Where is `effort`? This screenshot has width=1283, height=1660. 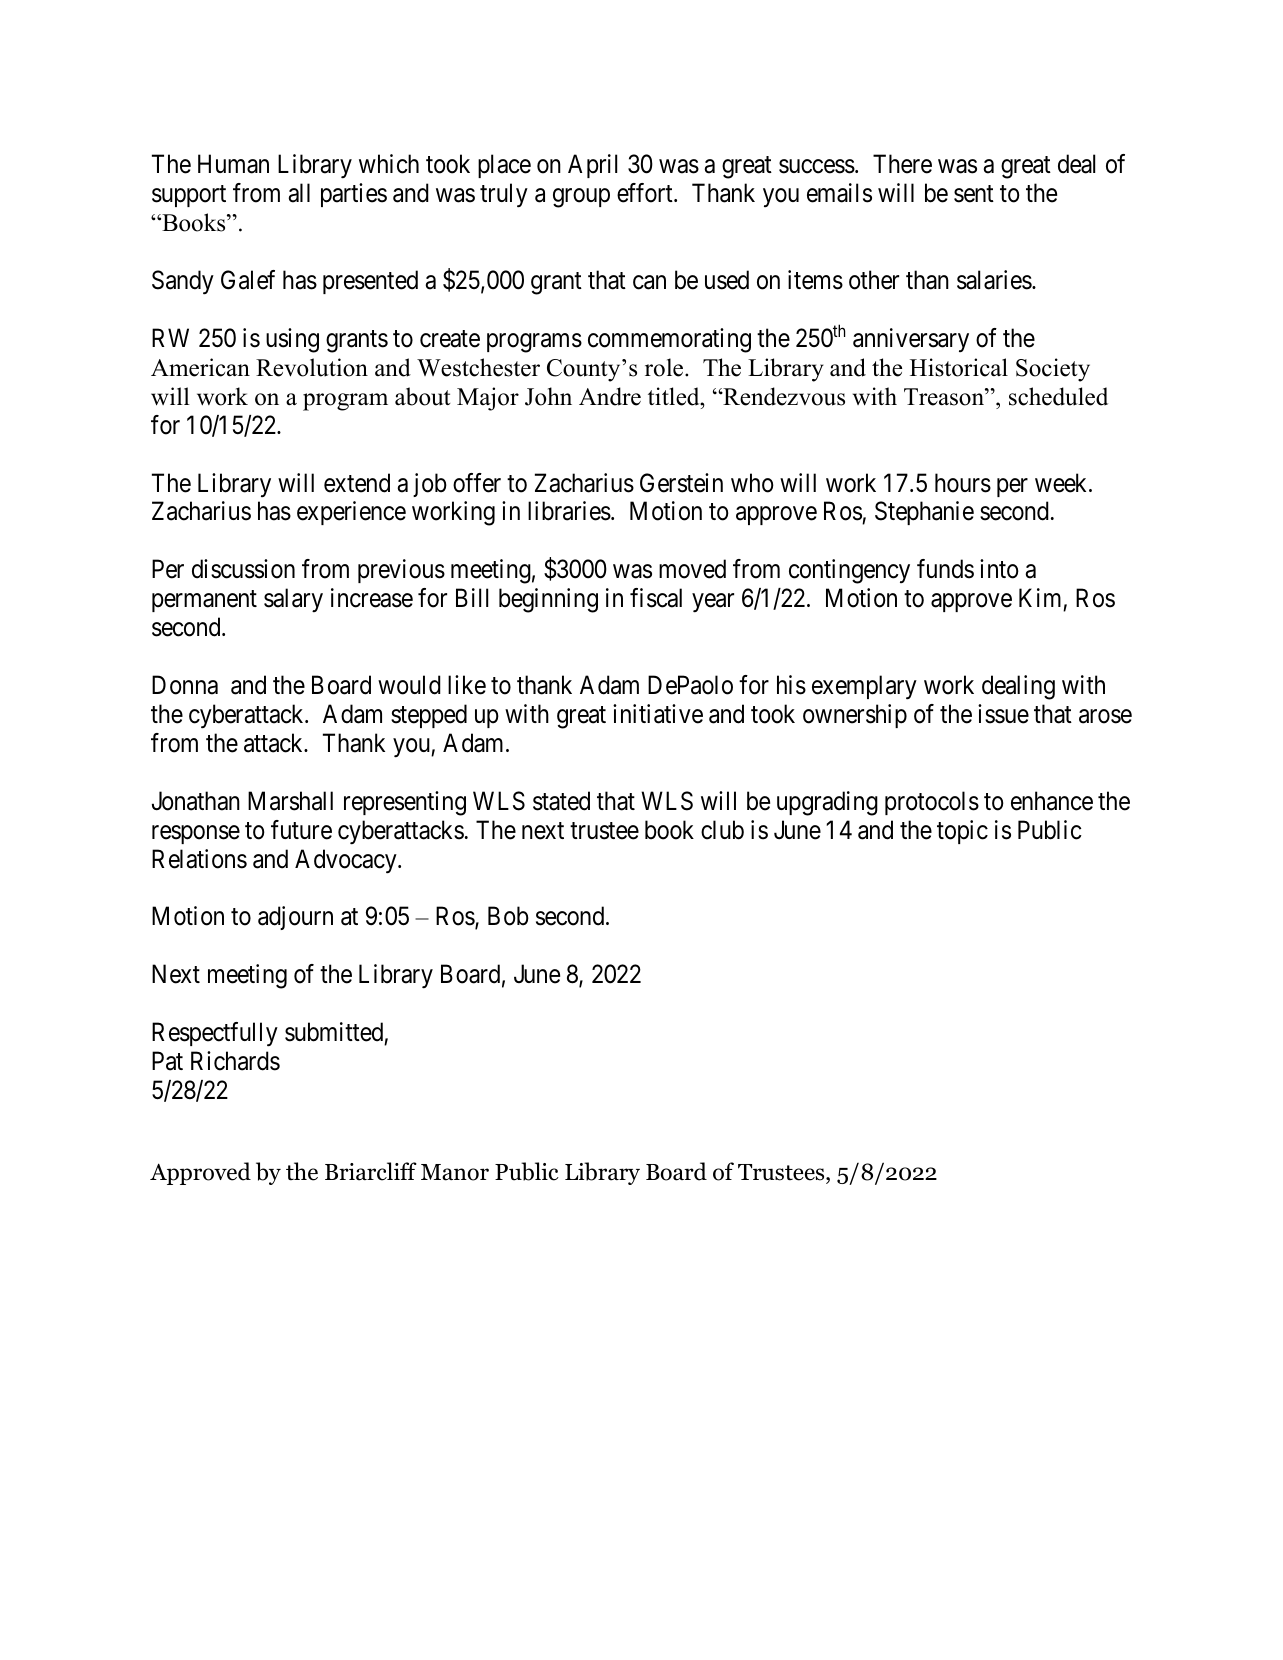
effort is located at coordinates (646, 193).
